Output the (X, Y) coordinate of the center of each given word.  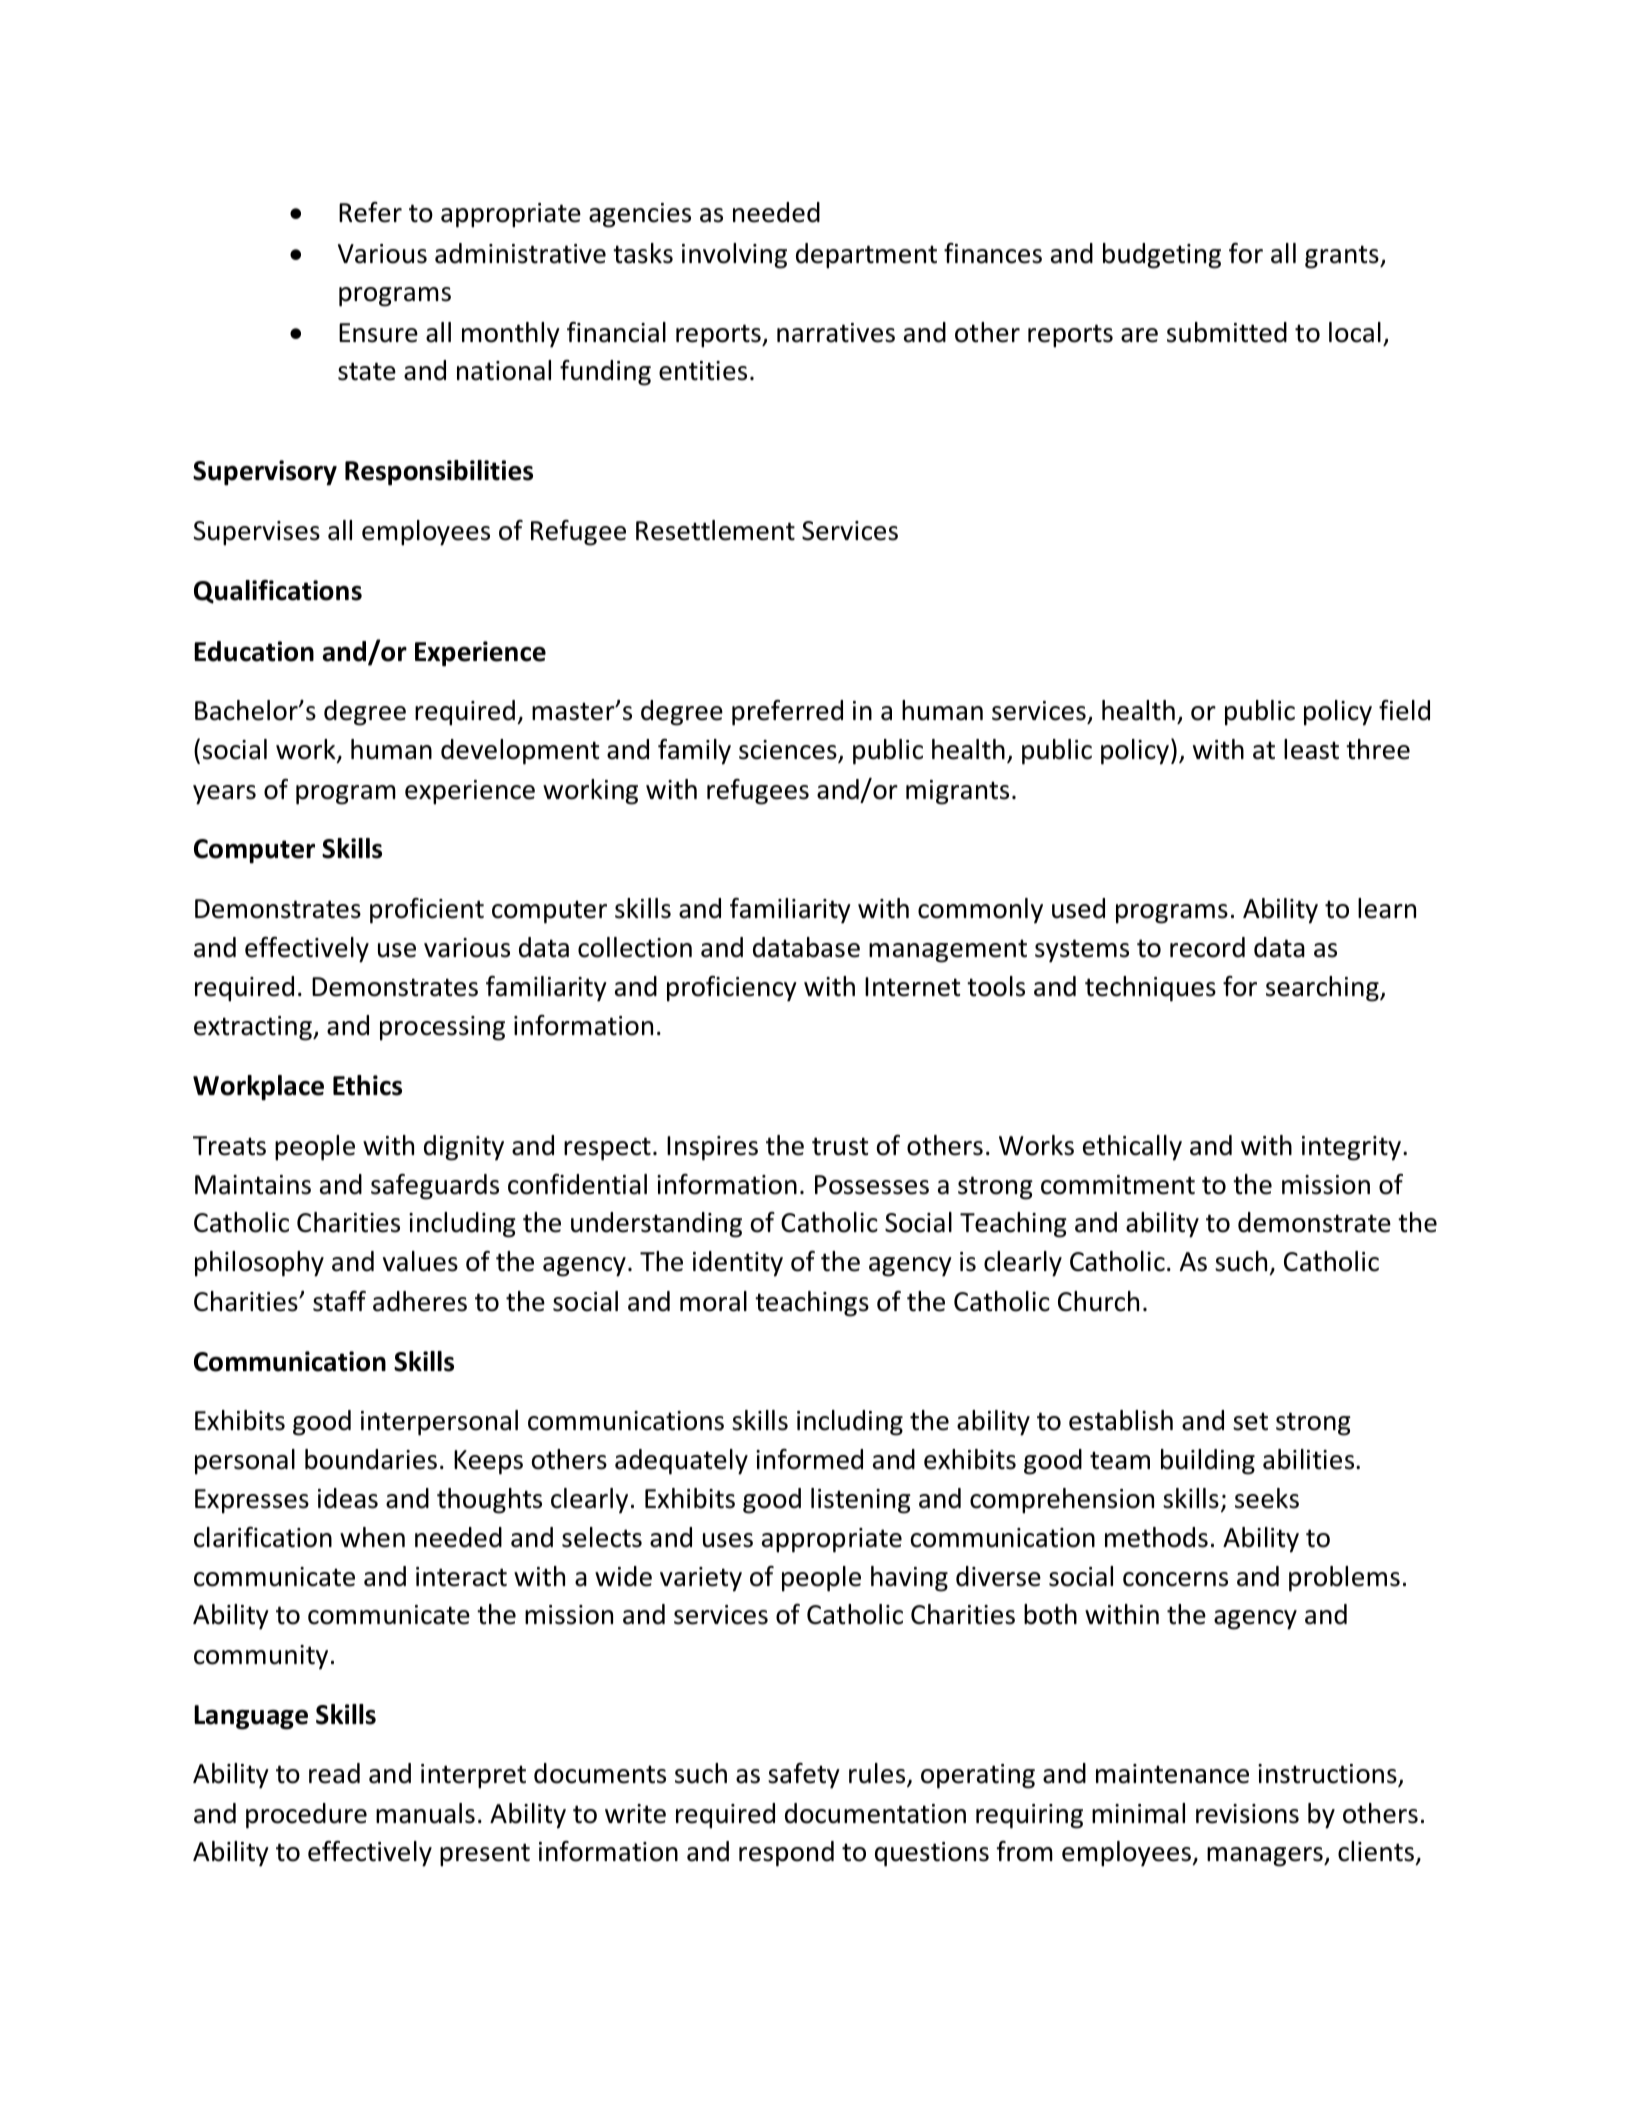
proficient (427, 911)
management (948, 951)
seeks (1267, 1498)
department (866, 256)
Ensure (378, 333)
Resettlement (715, 530)
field (1404, 710)
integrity (1353, 1148)
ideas (348, 1498)
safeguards (435, 1187)
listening (861, 1501)
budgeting (1162, 256)
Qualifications (278, 592)
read (334, 1773)
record (1207, 947)
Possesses (872, 1185)
